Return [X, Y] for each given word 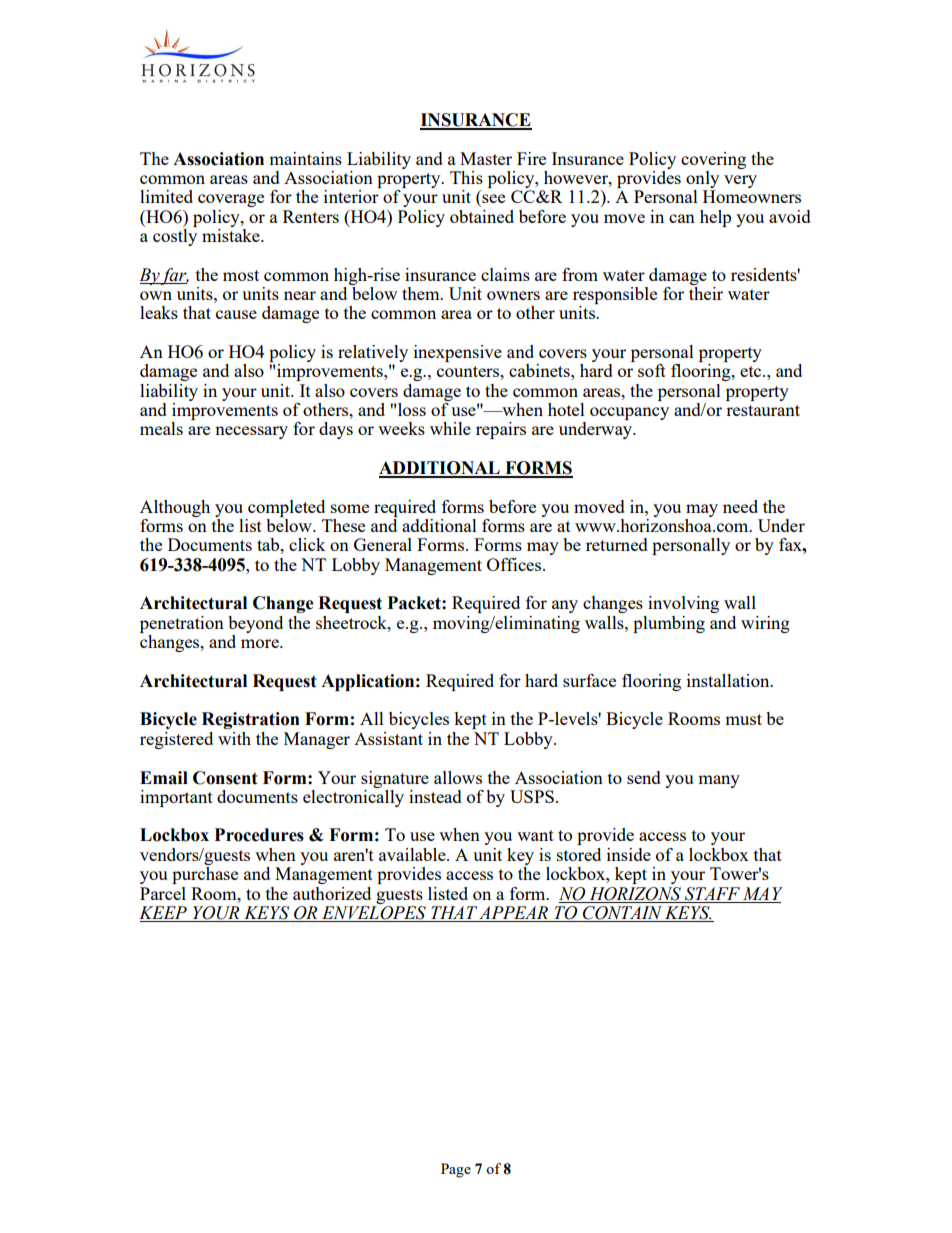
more [261, 643]
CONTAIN [622, 914]
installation [729, 680]
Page [456, 1170]
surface [589, 680]
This [466, 177]
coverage [231, 200]
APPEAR [513, 912]
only [702, 181]
